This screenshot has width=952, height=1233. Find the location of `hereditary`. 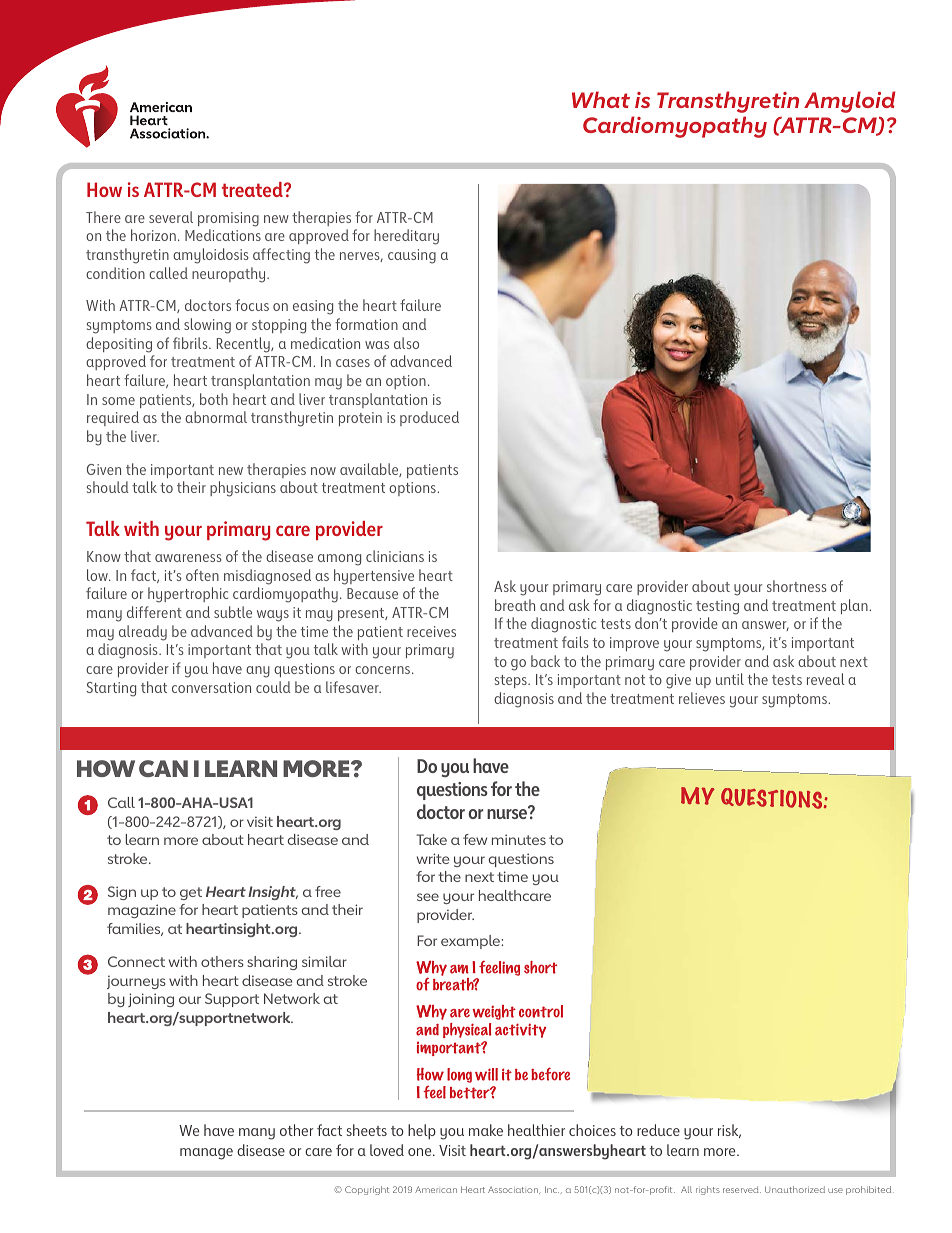

hereditary is located at coordinates (406, 237).
